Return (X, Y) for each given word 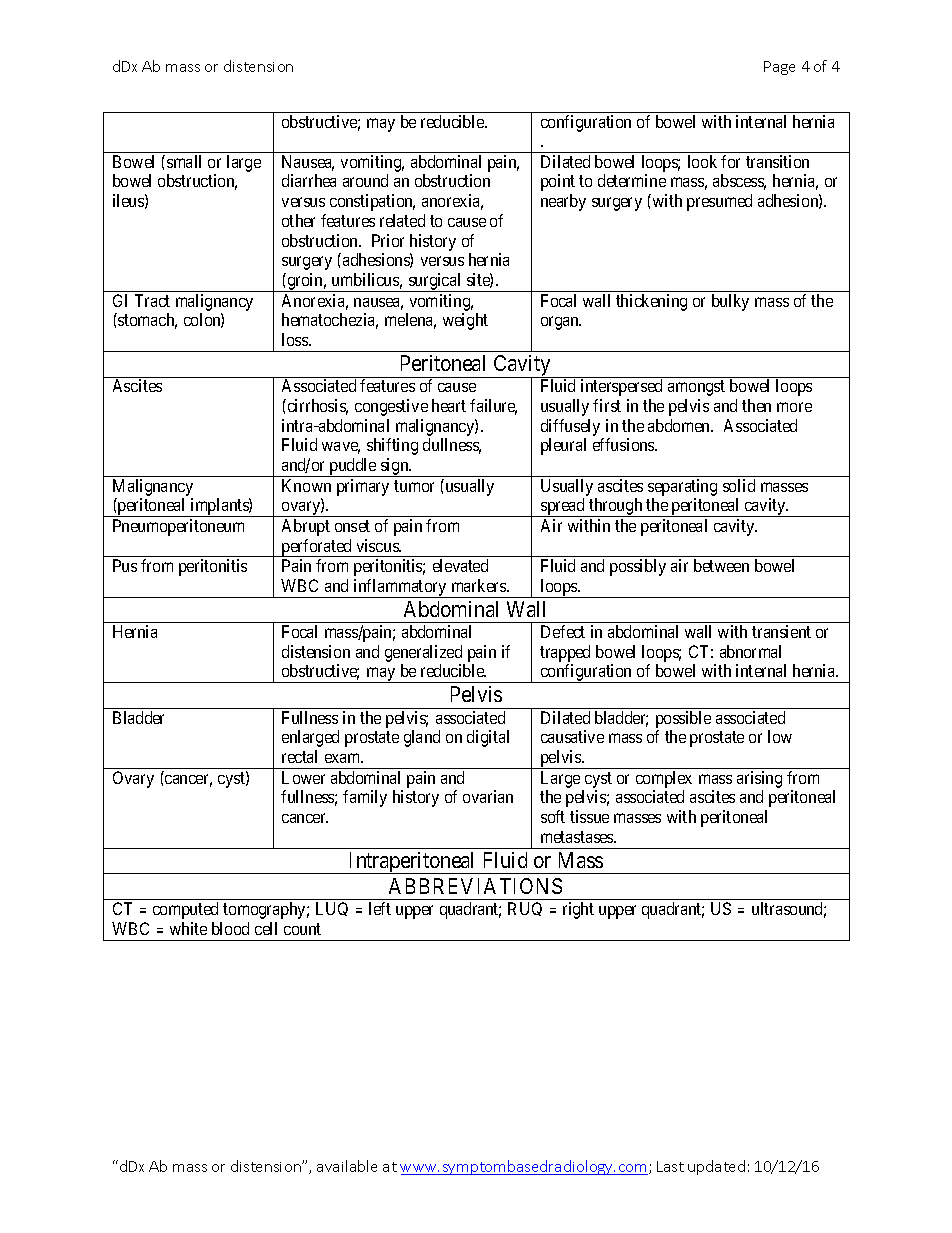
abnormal (750, 651)
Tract (152, 300)
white (188, 928)
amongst (696, 388)
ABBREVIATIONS (475, 886)
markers (480, 585)
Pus (125, 565)
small (184, 161)
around (365, 180)
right (578, 910)
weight (465, 321)
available (347, 1166)
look (702, 161)
